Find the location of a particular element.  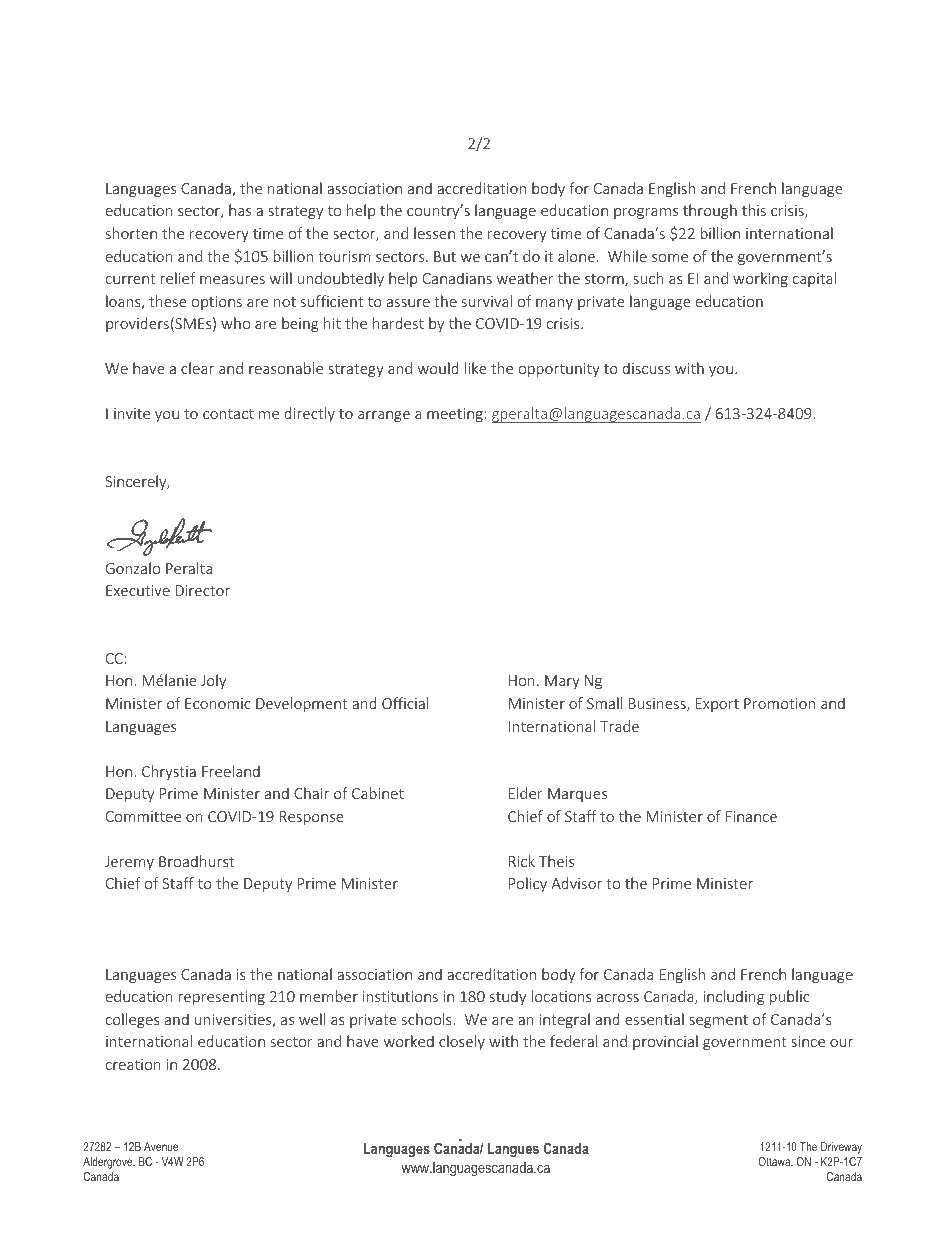

Policy is located at coordinates (528, 884).
